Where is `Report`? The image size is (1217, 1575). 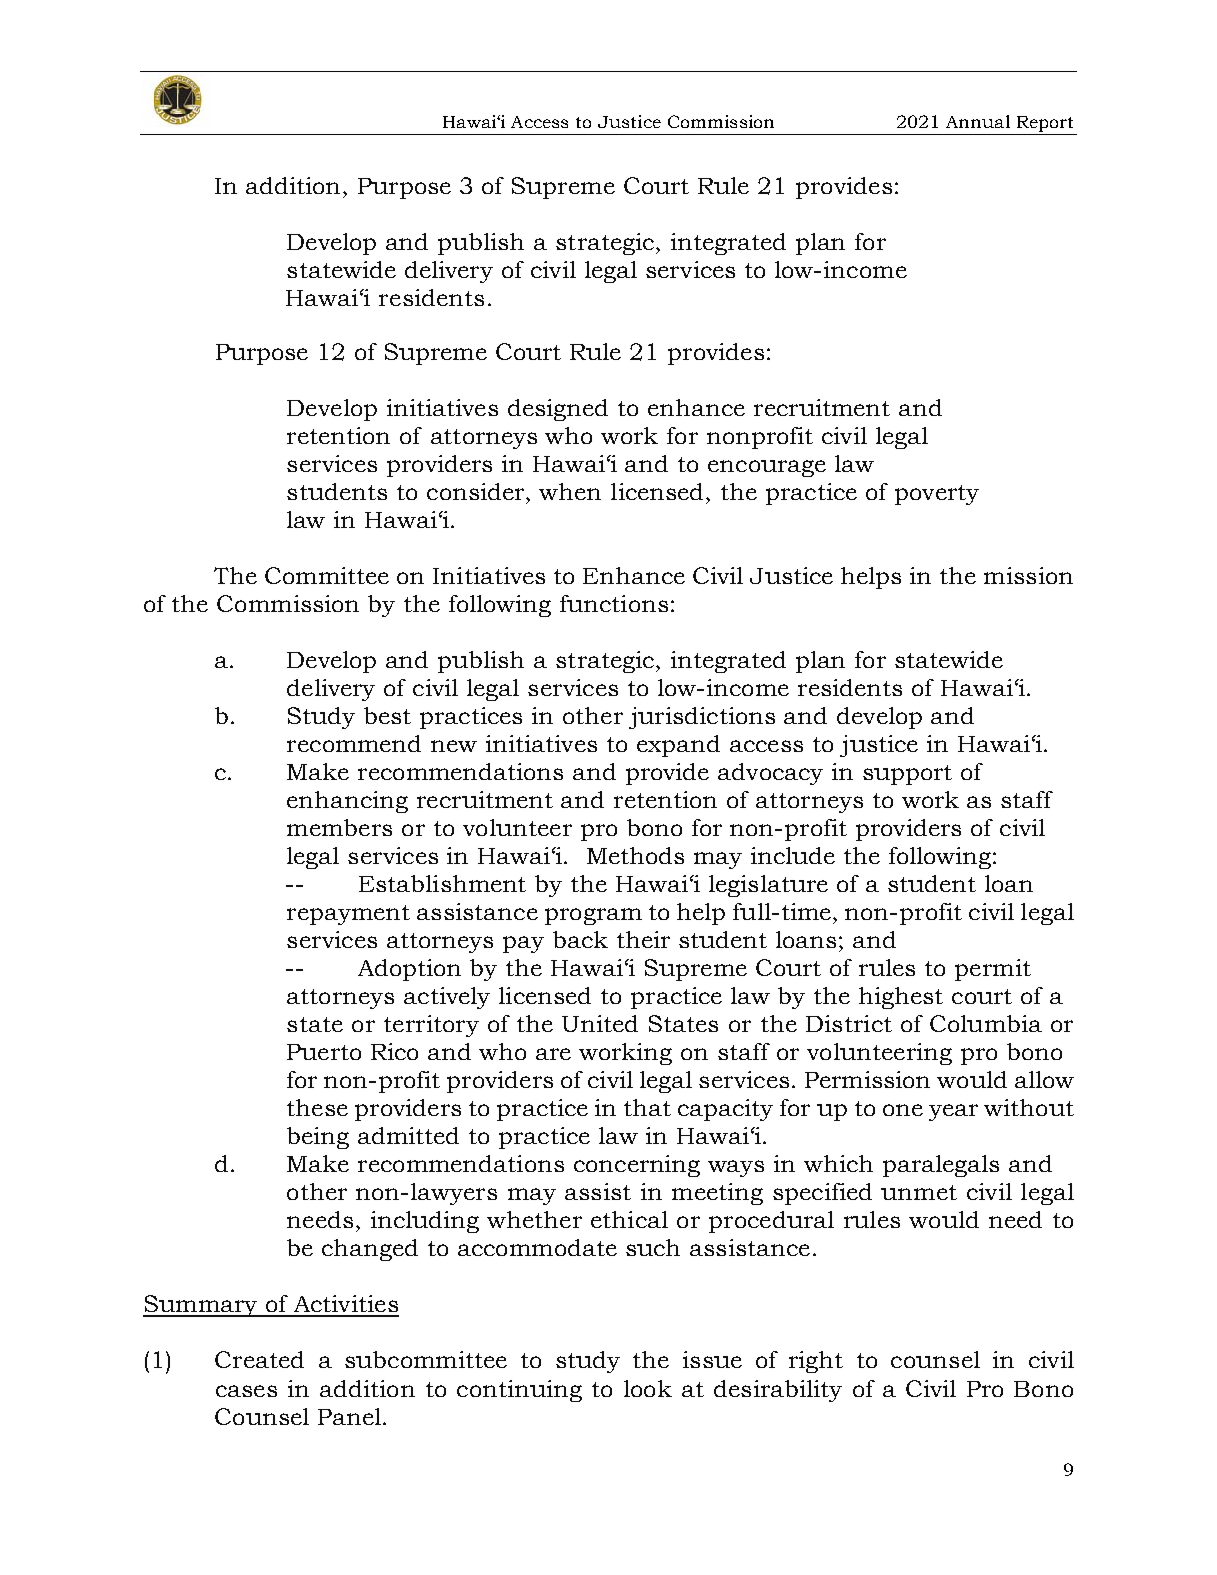 Report is located at coordinates (1045, 124).
